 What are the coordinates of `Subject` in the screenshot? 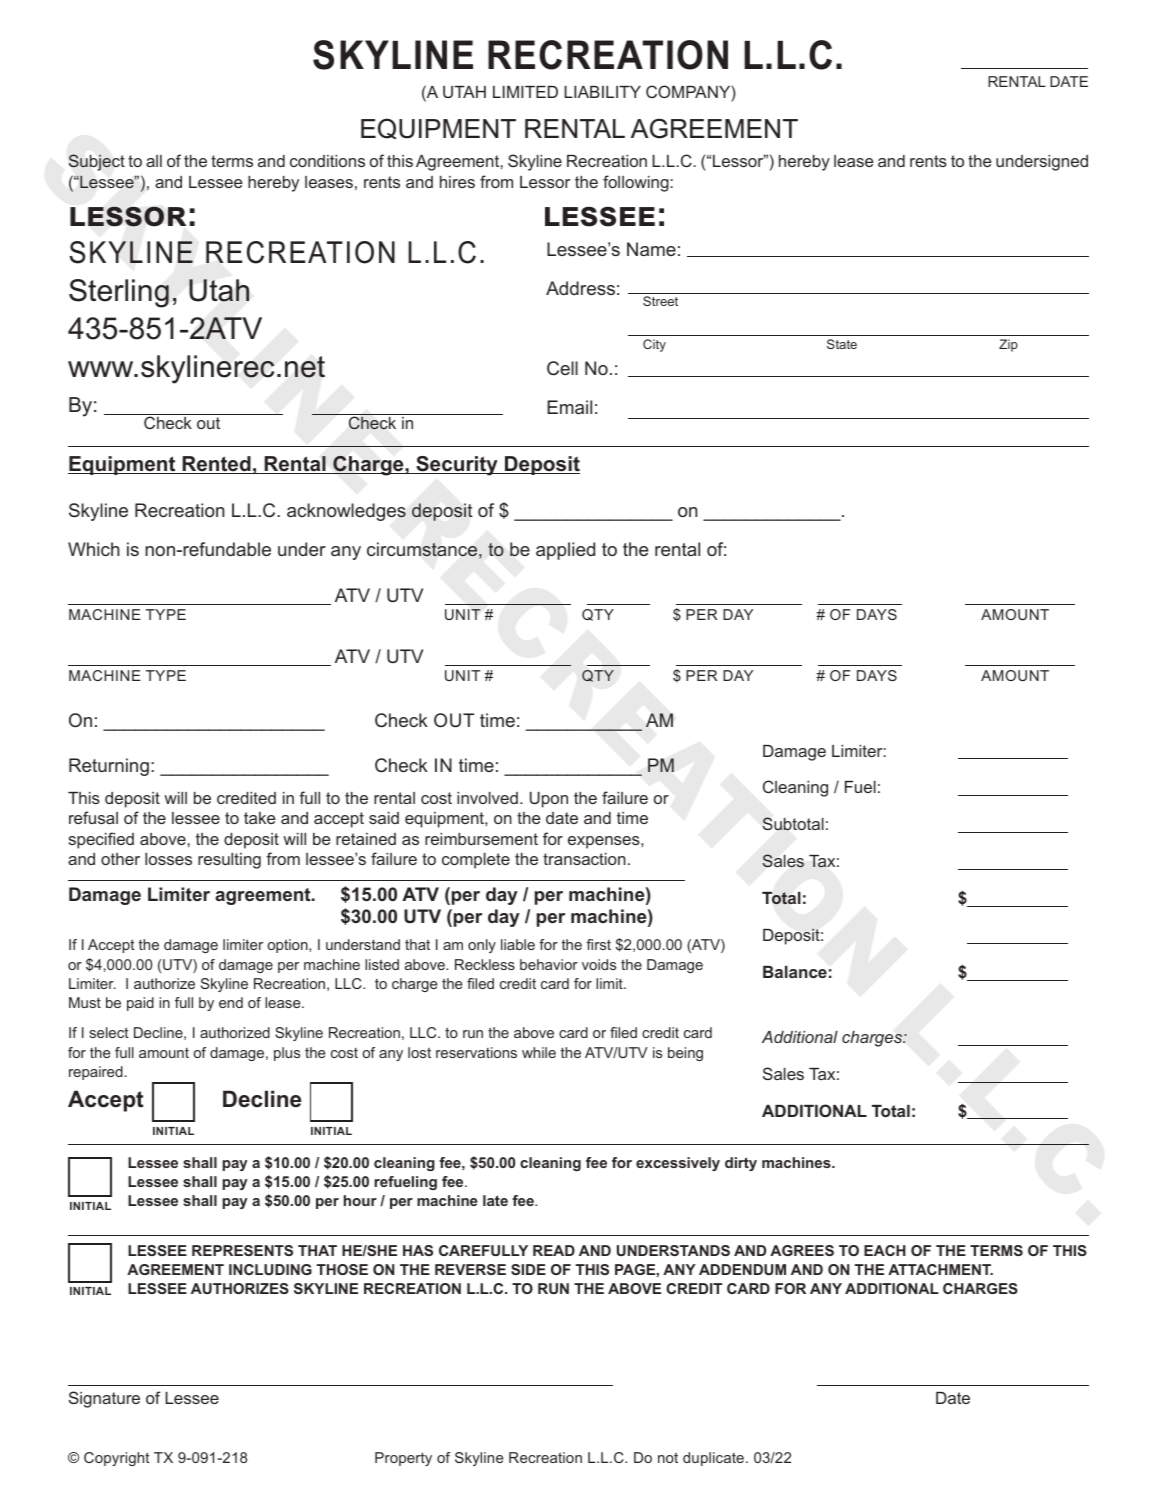 It's located at (97, 162).
